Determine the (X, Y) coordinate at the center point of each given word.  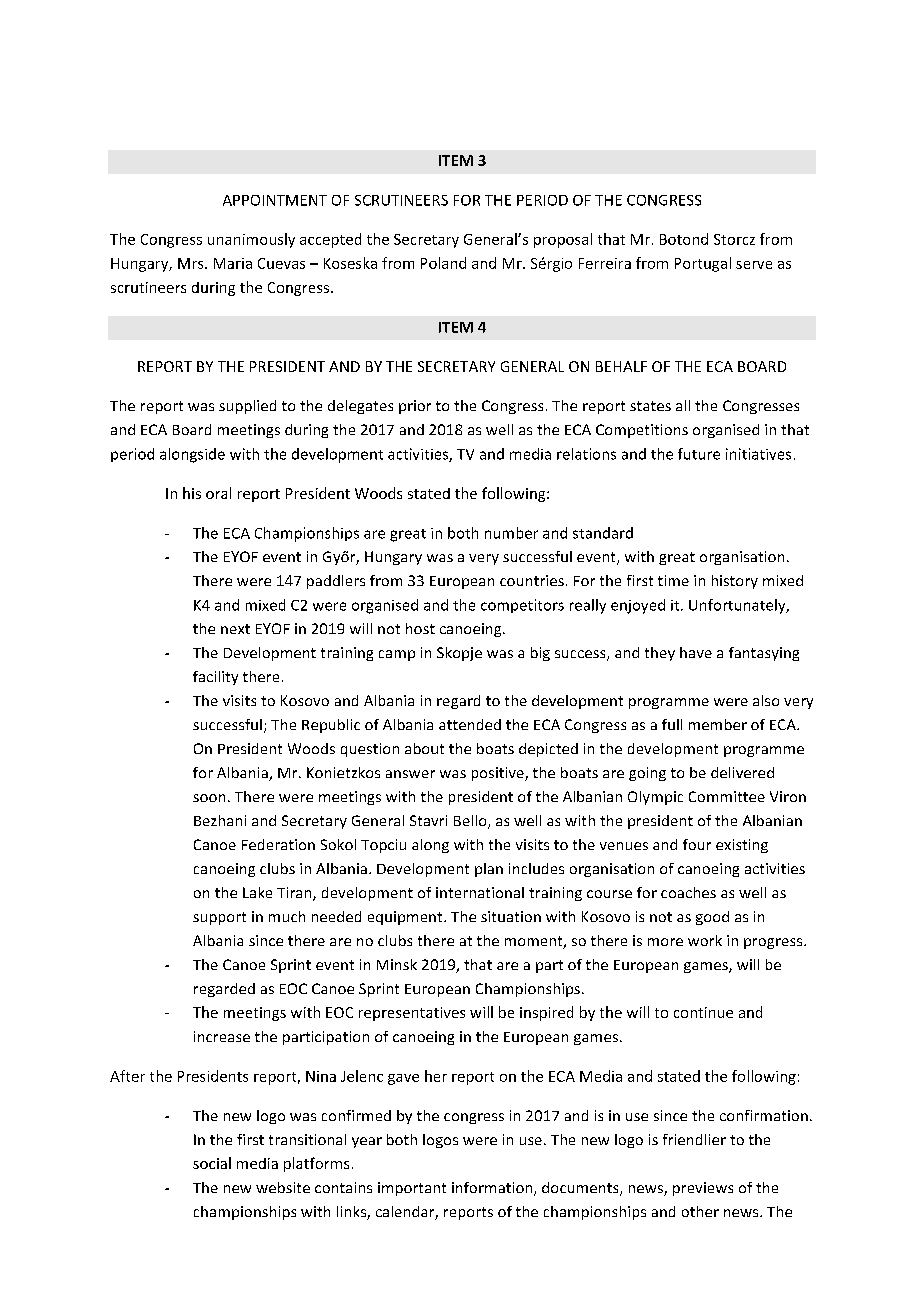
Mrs (192, 263)
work (705, 940)
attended (470, 724)
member (718, 724)
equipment (406, 918)
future (699, 454)
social (212, 1163)
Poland (443, 263)
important (412, 1189)
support (219, 918)
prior (415, 407)
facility (215, 678)
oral (218, 493)
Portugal (703, 264)
